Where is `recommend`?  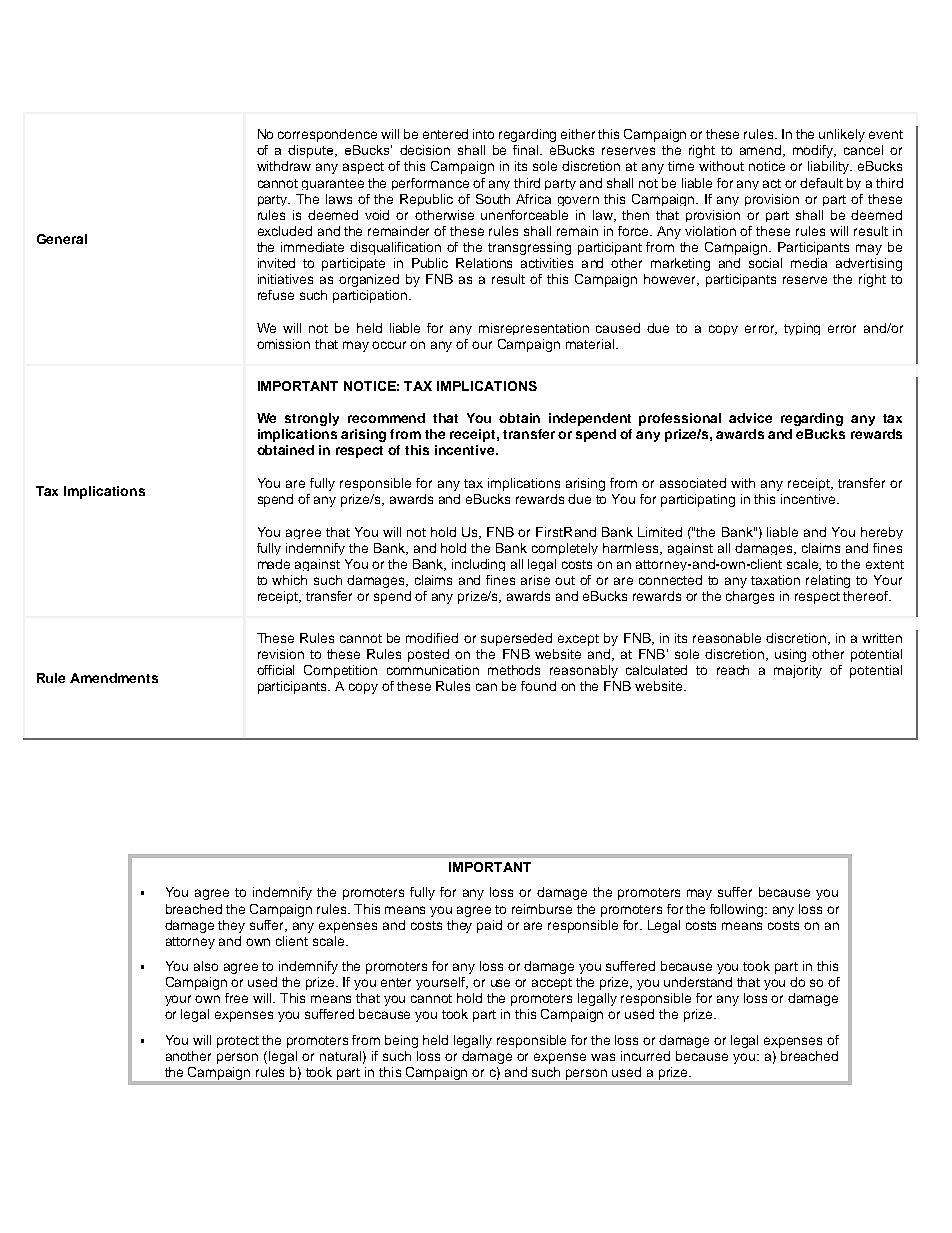 recommend is located at coordinates (386, 418).
